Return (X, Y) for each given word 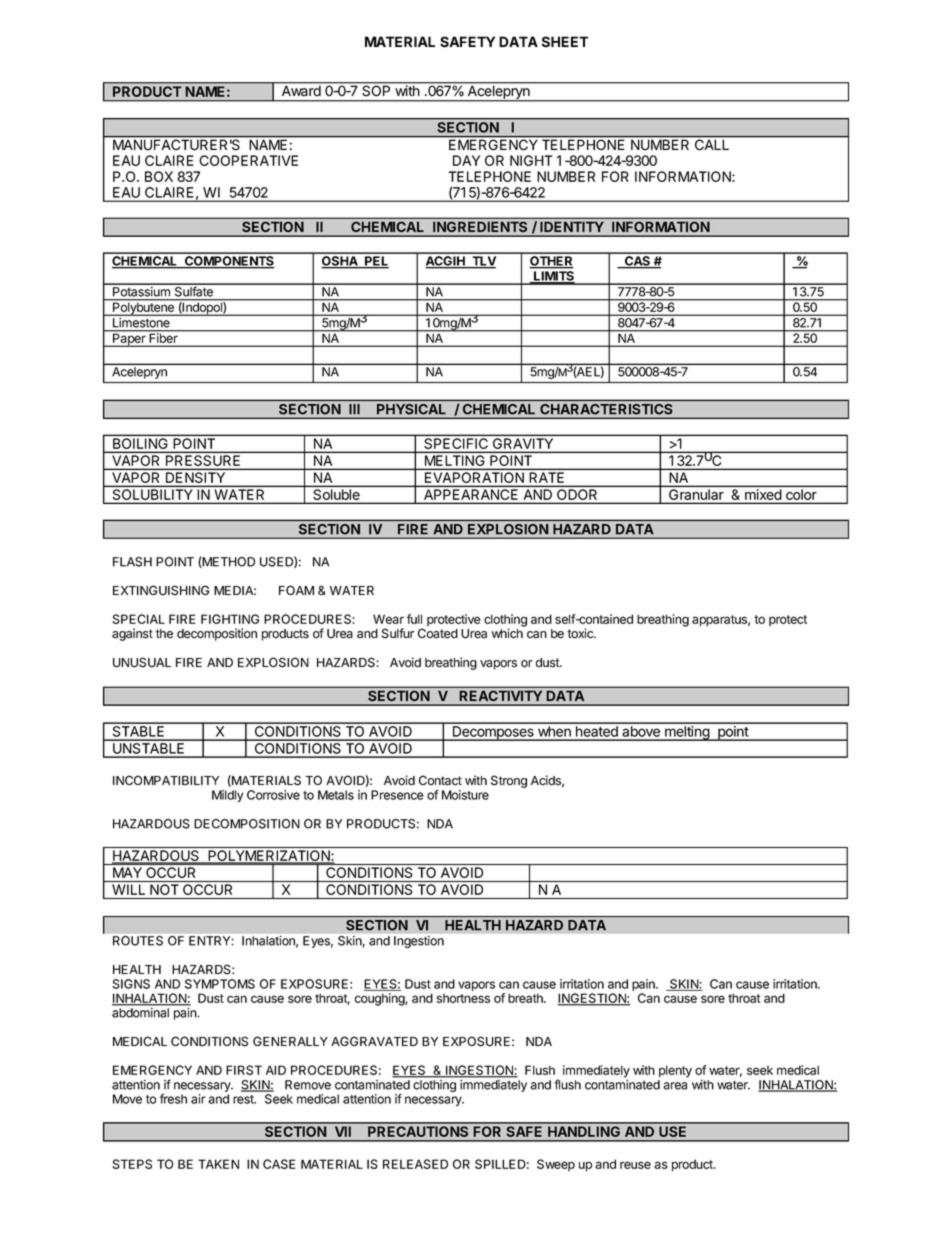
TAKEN (218, 1164)
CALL (712, 145)
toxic (581, 633)
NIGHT (531, 160)
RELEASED (415, 1164)
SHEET (565, 42)
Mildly (227, 796)
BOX (159, 176)
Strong (509, 781)
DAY (466, 160)
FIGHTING (230, 619)
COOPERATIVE (248, 160)
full (414, 619)
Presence (397, 795)
